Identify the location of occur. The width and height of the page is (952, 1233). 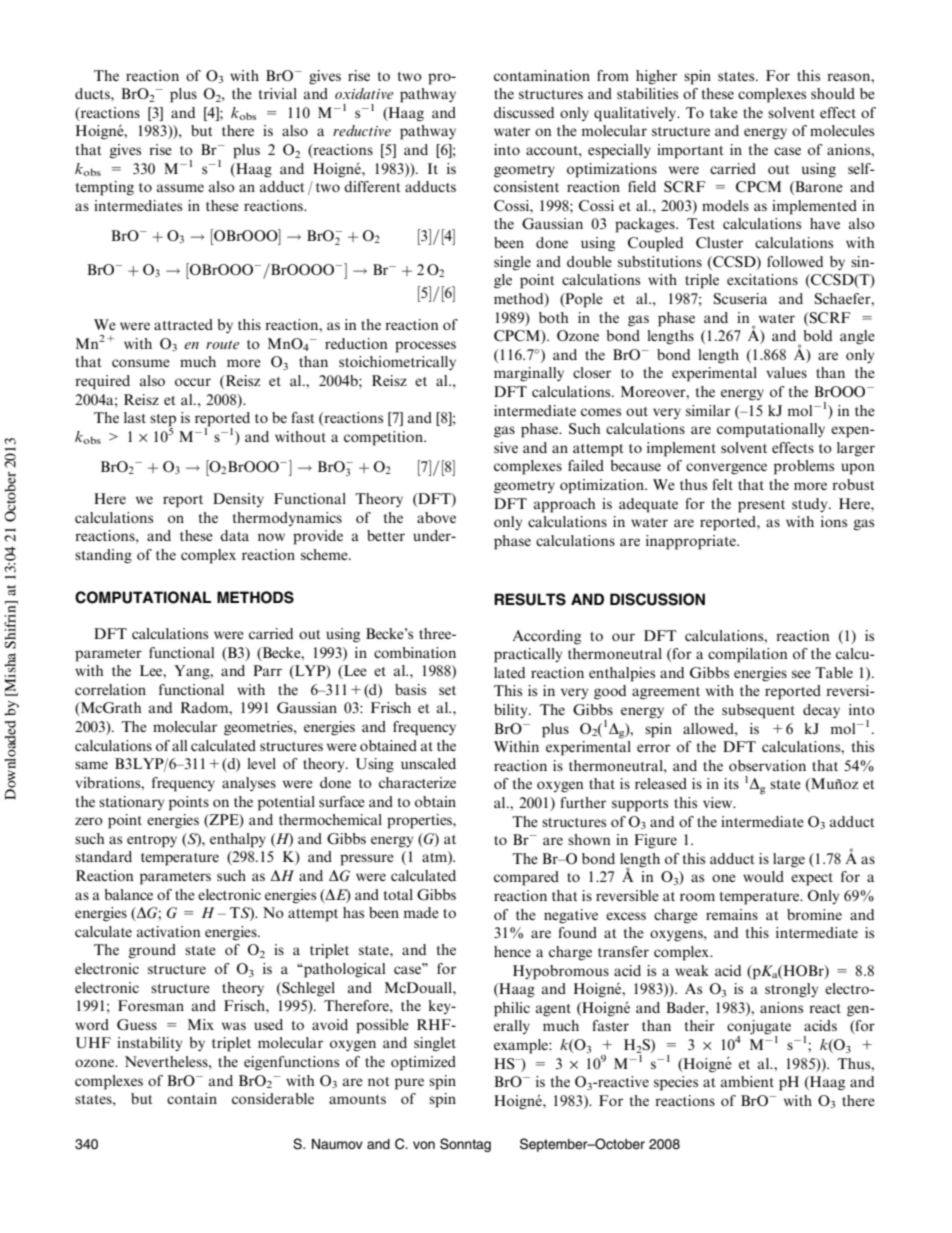
(193, 382).
